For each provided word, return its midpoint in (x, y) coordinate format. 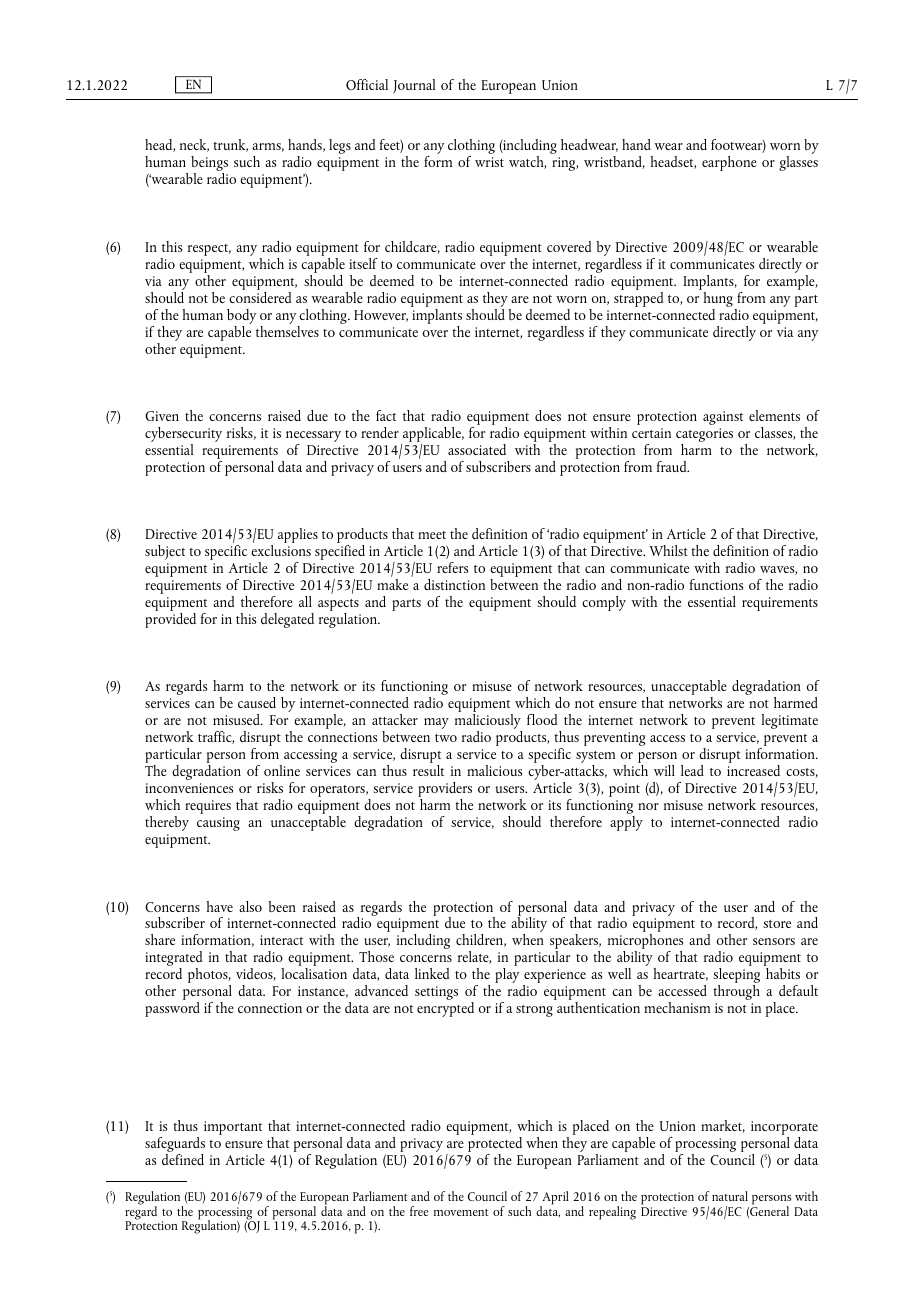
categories (704, 436)
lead (692, 770)
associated (477, 449)
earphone (729, 163)
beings (209, 165)
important (233, 1128)
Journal (414, 86)
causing (218, 824)
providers (445, 791)
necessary (313, 438)
